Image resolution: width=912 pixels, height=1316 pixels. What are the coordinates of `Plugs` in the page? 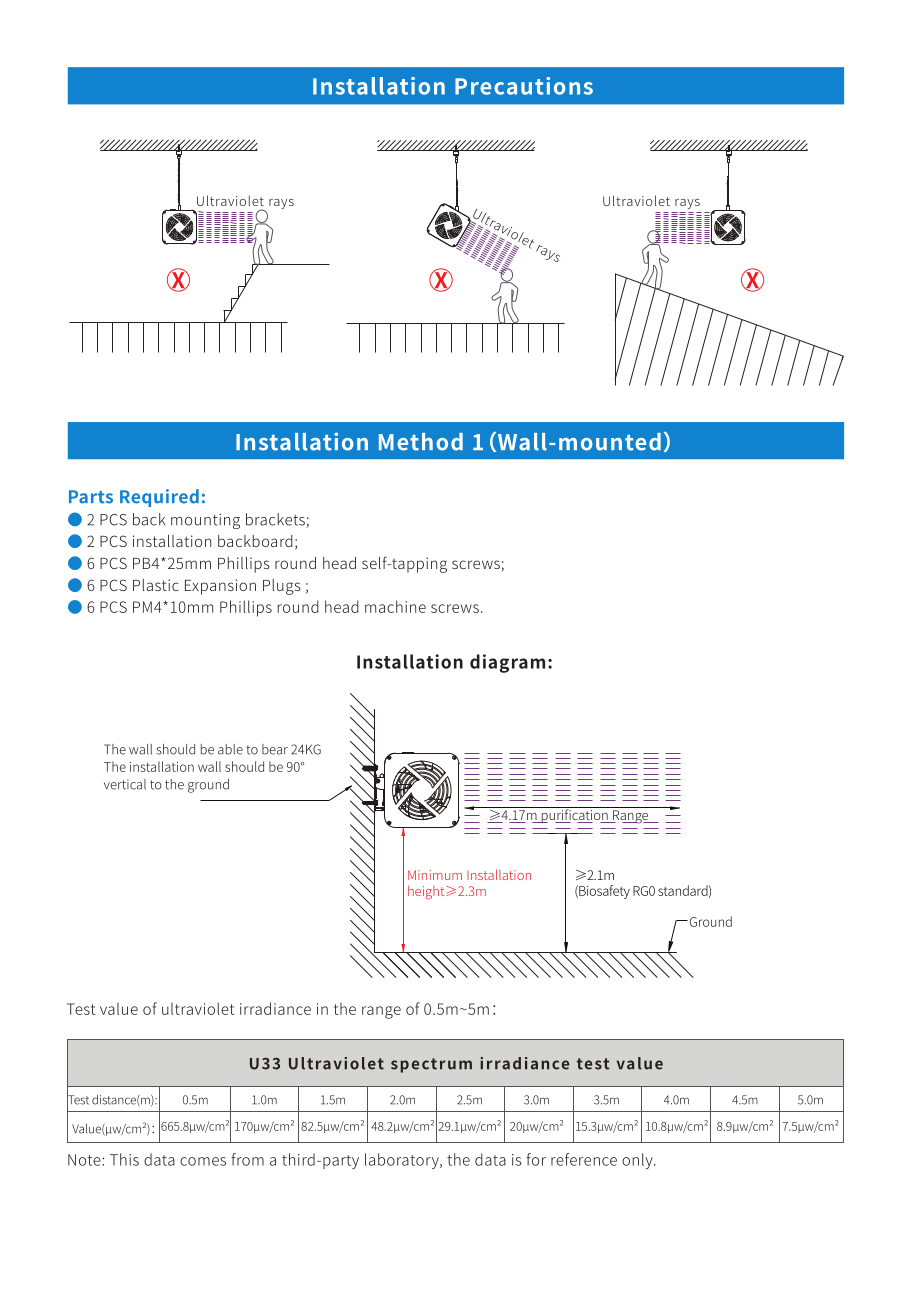 It's located at (282, 587).
